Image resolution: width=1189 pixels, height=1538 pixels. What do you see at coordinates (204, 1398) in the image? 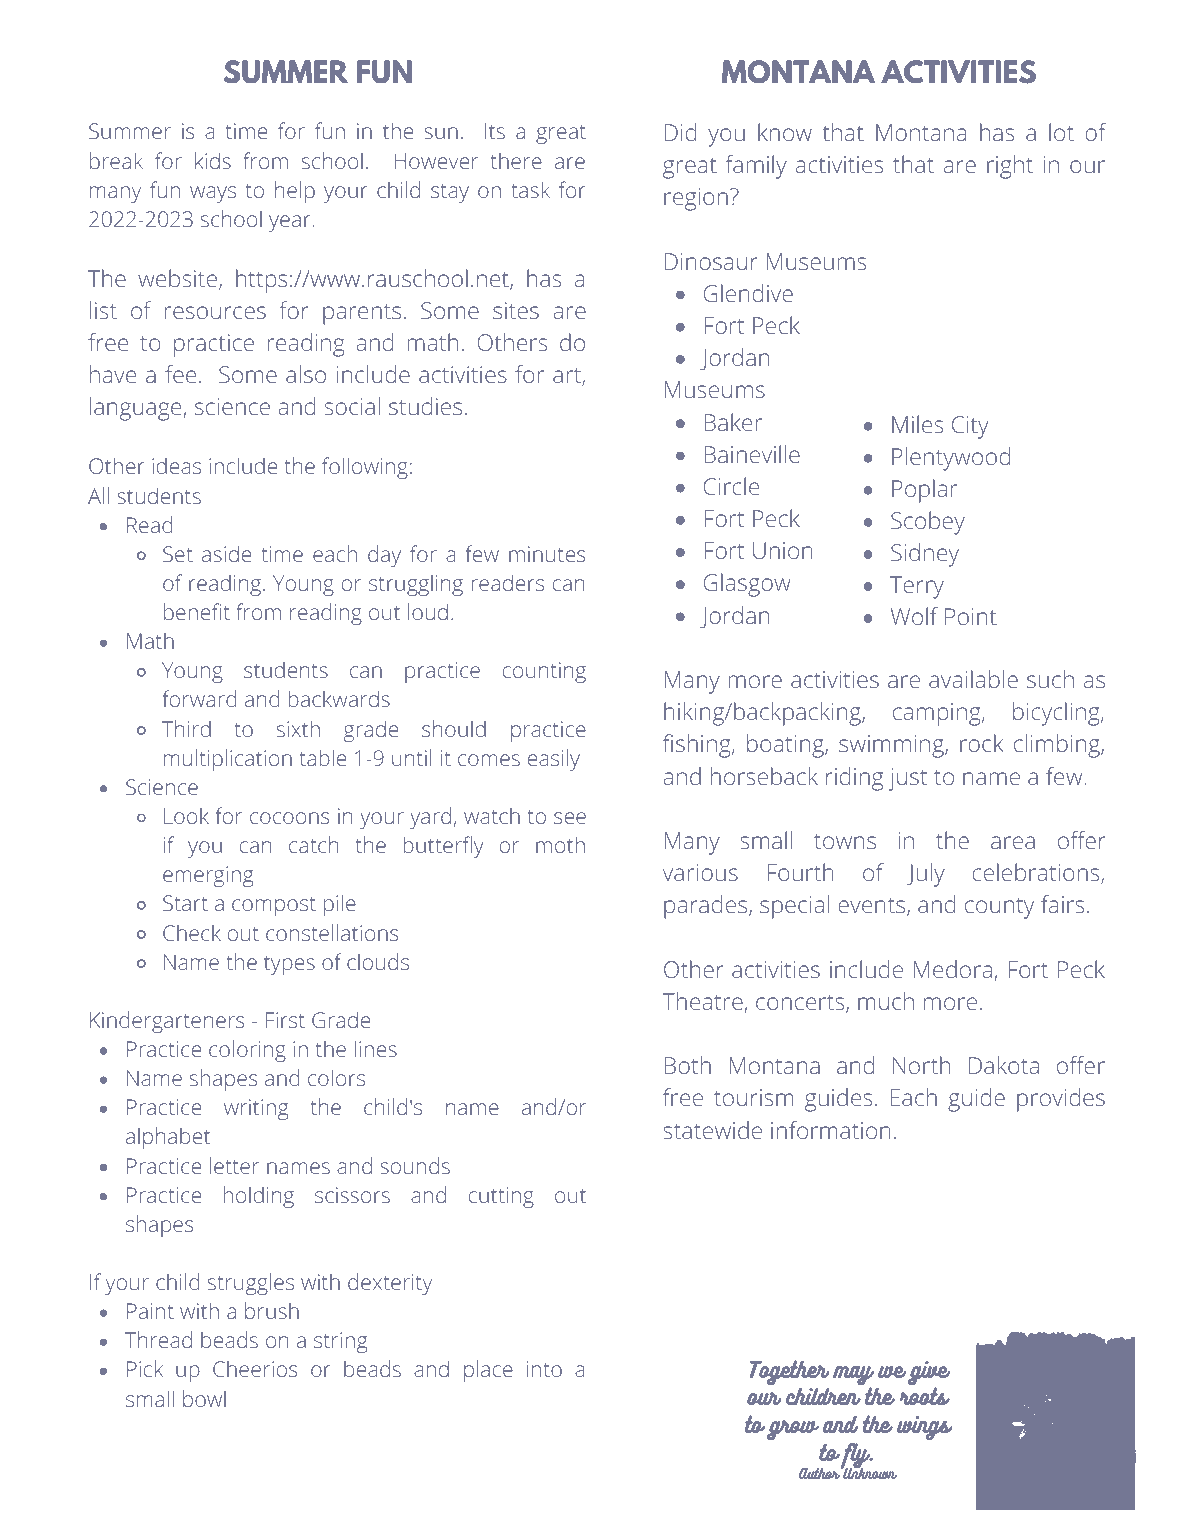
I see `bowl` at bounding box center [204, 1398].
